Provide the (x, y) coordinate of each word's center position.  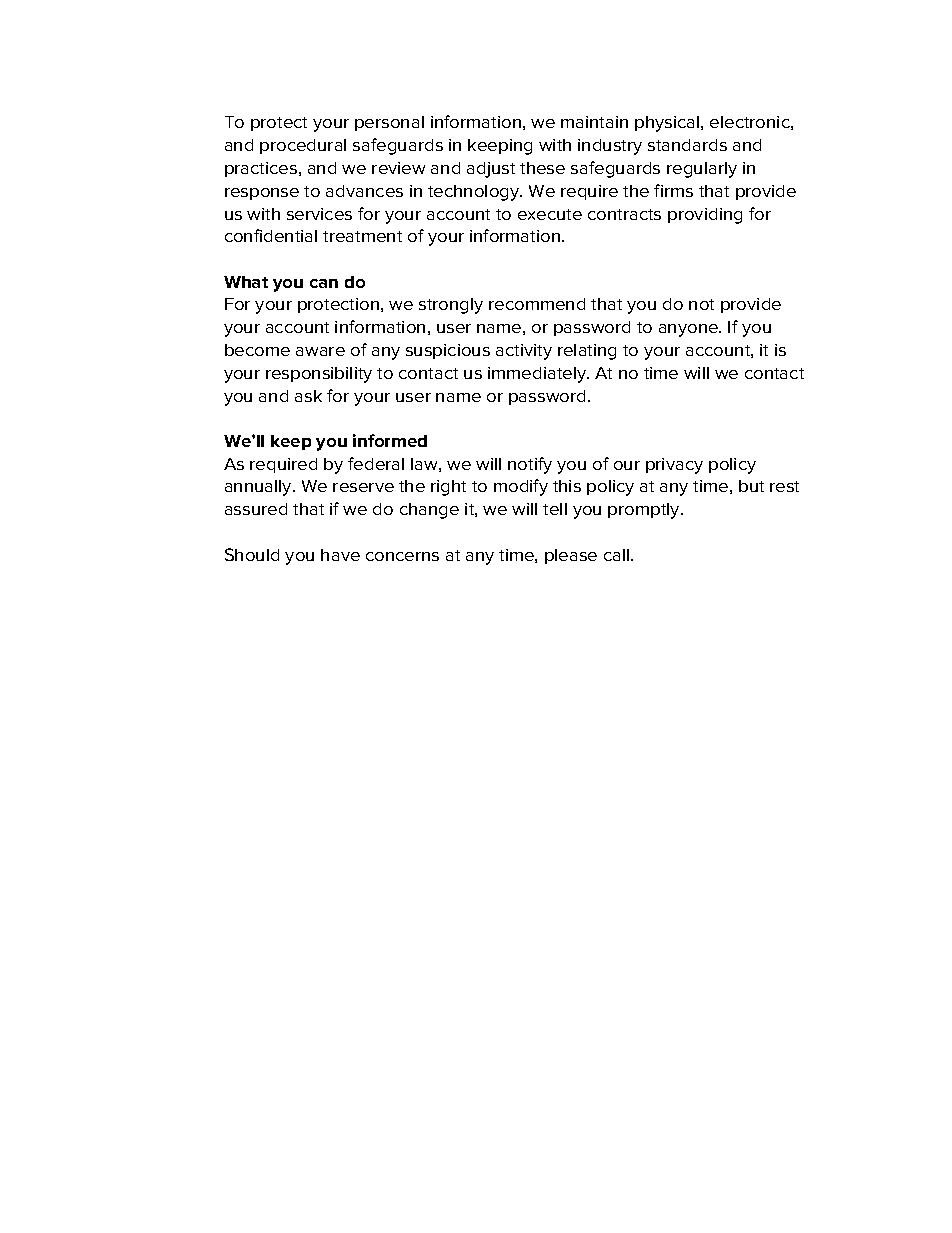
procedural (303, 146)
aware (320, 351)
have (340, 555)
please (571, 556)
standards (687, 145)
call (618, 555)
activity (524, 352)
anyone (689, 330)
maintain (594, 122)
